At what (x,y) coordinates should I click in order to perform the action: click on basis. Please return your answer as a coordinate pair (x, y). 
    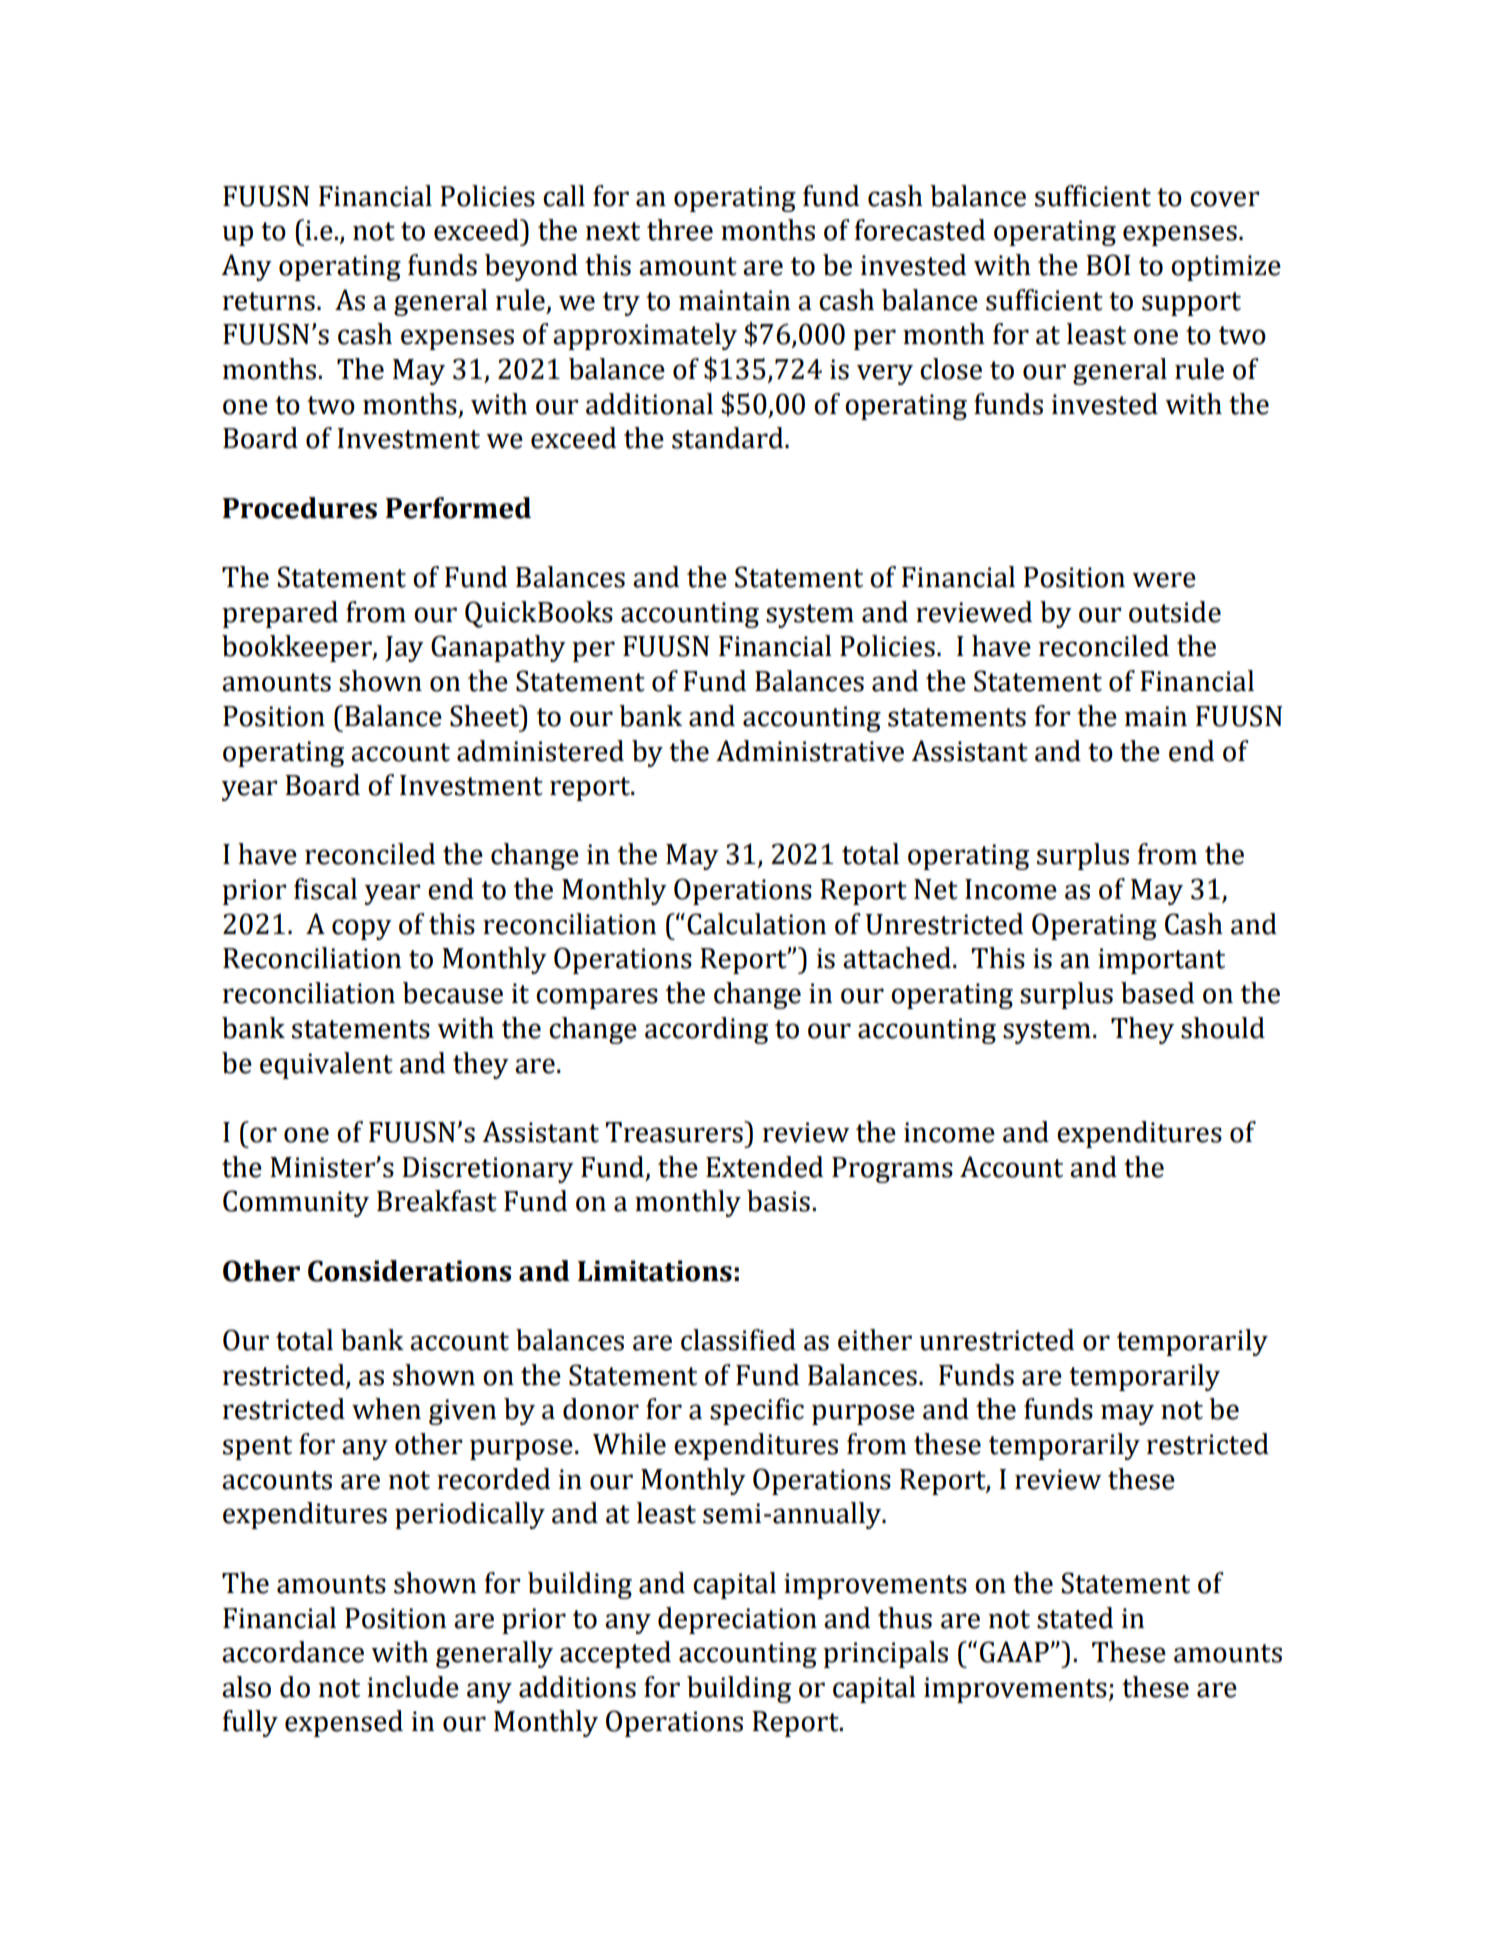
    Looking at the image, I should click on (778, 1201).
